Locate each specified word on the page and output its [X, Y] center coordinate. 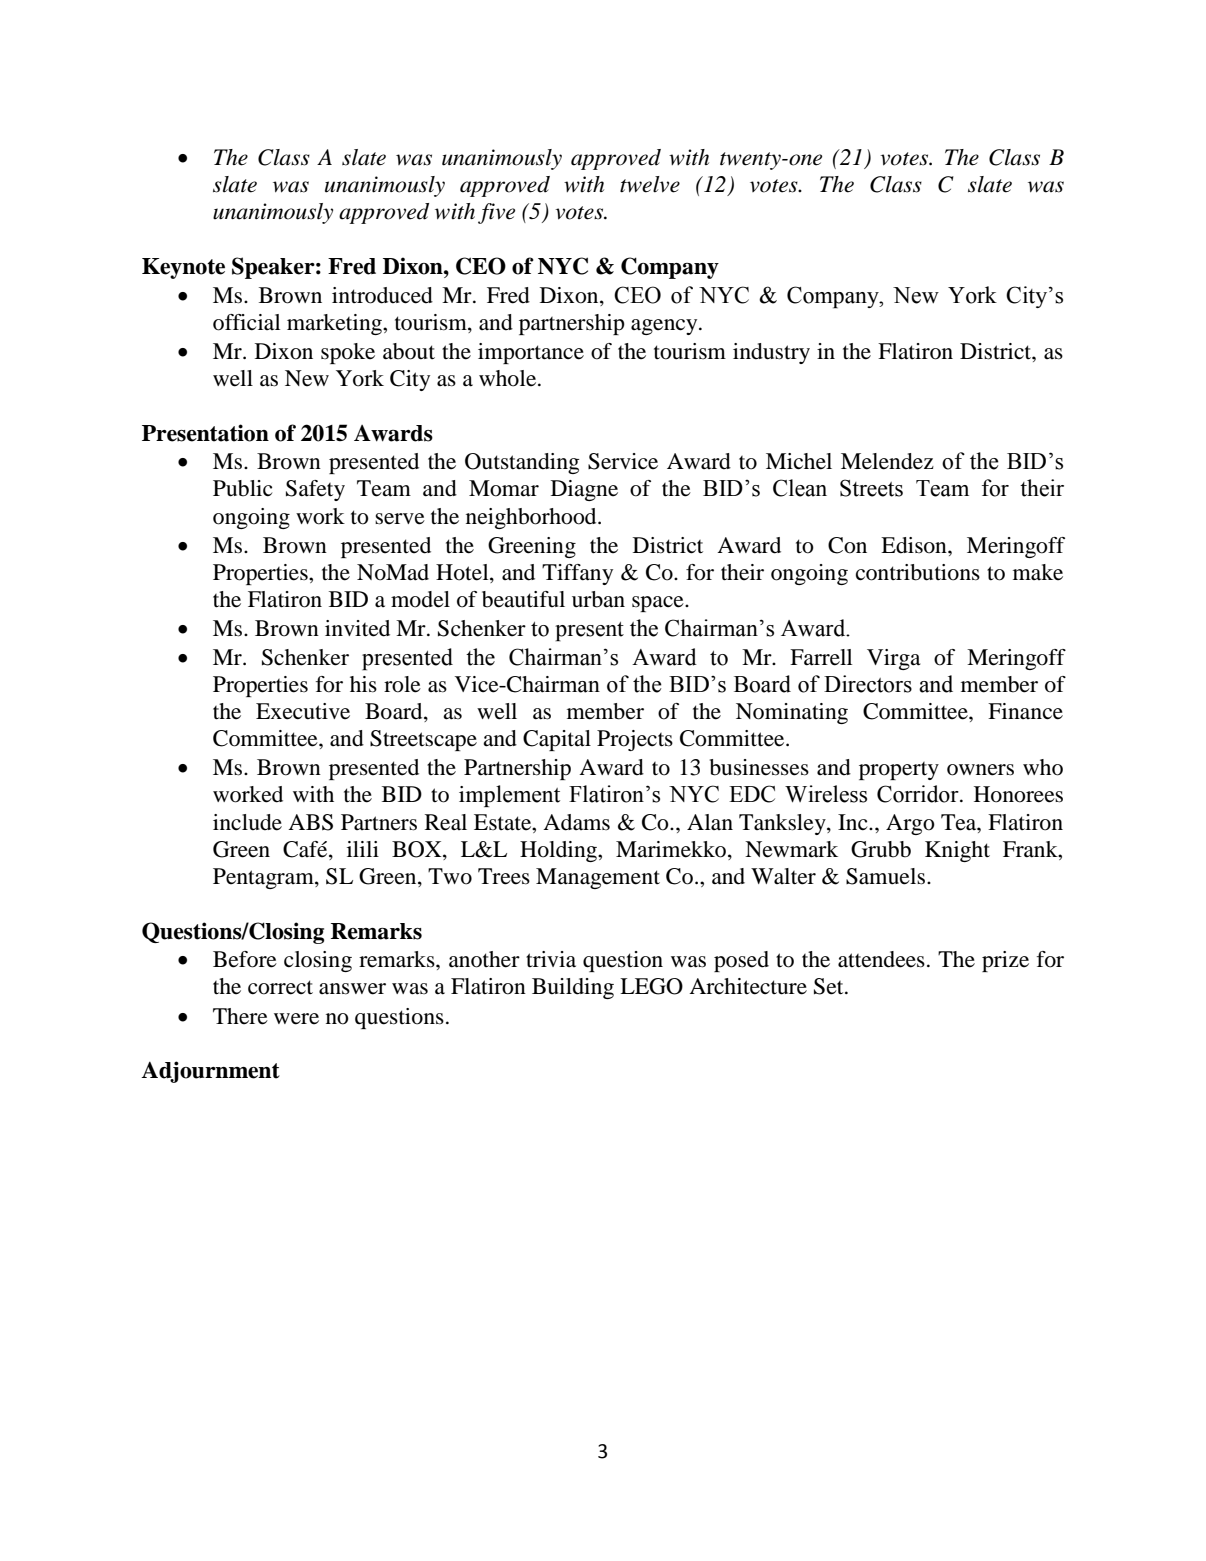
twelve [650, 184]
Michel [799, 461]
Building [573, 988]
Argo [910, 824]
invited [357, 628]
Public [242, 488]
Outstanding [522, 463]
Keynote [183, 268]
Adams [576, 822]
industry [771, 353]
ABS [310, 822]
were [296, 1019]
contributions [918, 572]
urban [598, 599]
